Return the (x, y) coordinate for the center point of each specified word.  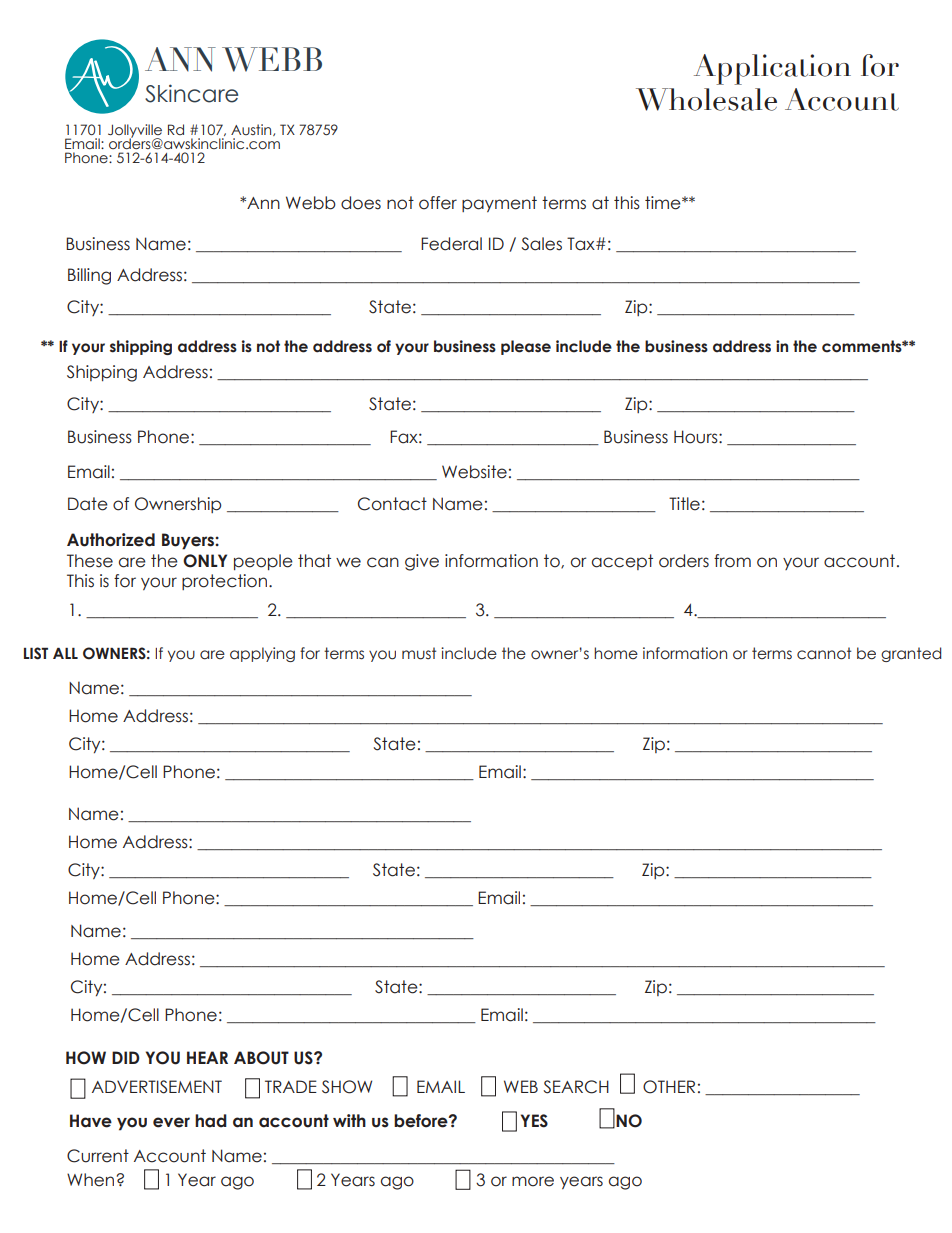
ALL (65, 653)
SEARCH (576, 1087)
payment (499, 204)
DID (126, 1057)
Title (684, 504)
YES (534, 1121)
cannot (824, 653)
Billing (89, 276)
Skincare (191, 93)
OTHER (669, 1087)
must (419, 653)
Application (772, 69)
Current (98, 1156)
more (533, 1181)
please (526, 347)
